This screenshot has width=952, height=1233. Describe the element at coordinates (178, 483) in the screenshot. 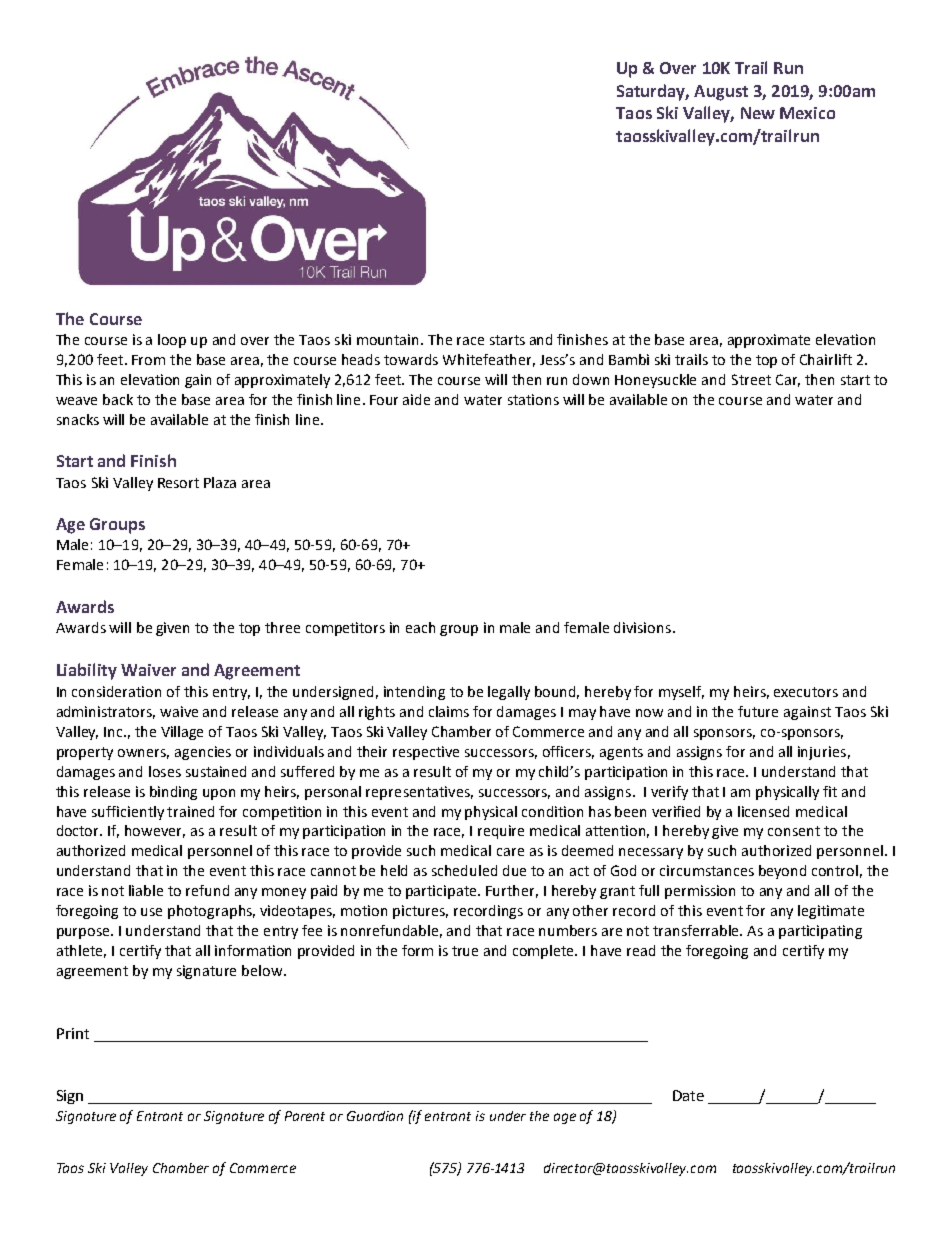

I see `Resort` at that location.
